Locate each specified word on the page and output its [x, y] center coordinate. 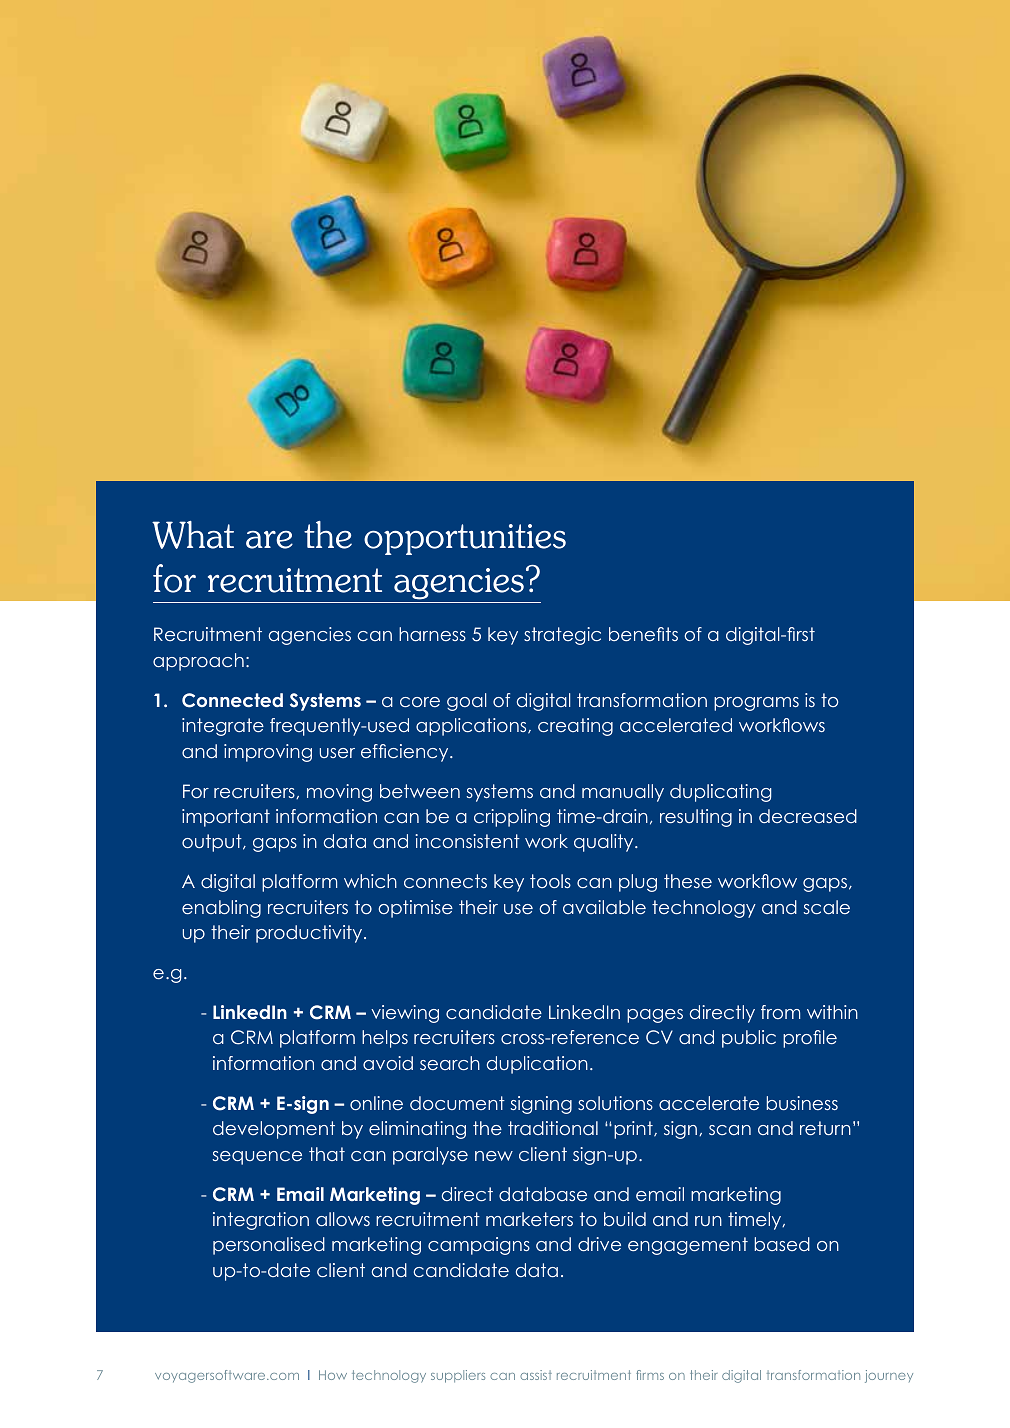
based [782, 1244]
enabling [221, 909]
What [193, 535]
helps [385, 1039]
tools [550, 881]
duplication [537, 1065]
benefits [643, 634]
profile [810, 1039]
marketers [529, 1219]
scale [827, 907]
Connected [232, 700]
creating [575, 727]
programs [756, 704]
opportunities [465, 539]
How [333, 1375]
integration [261, 1221]
